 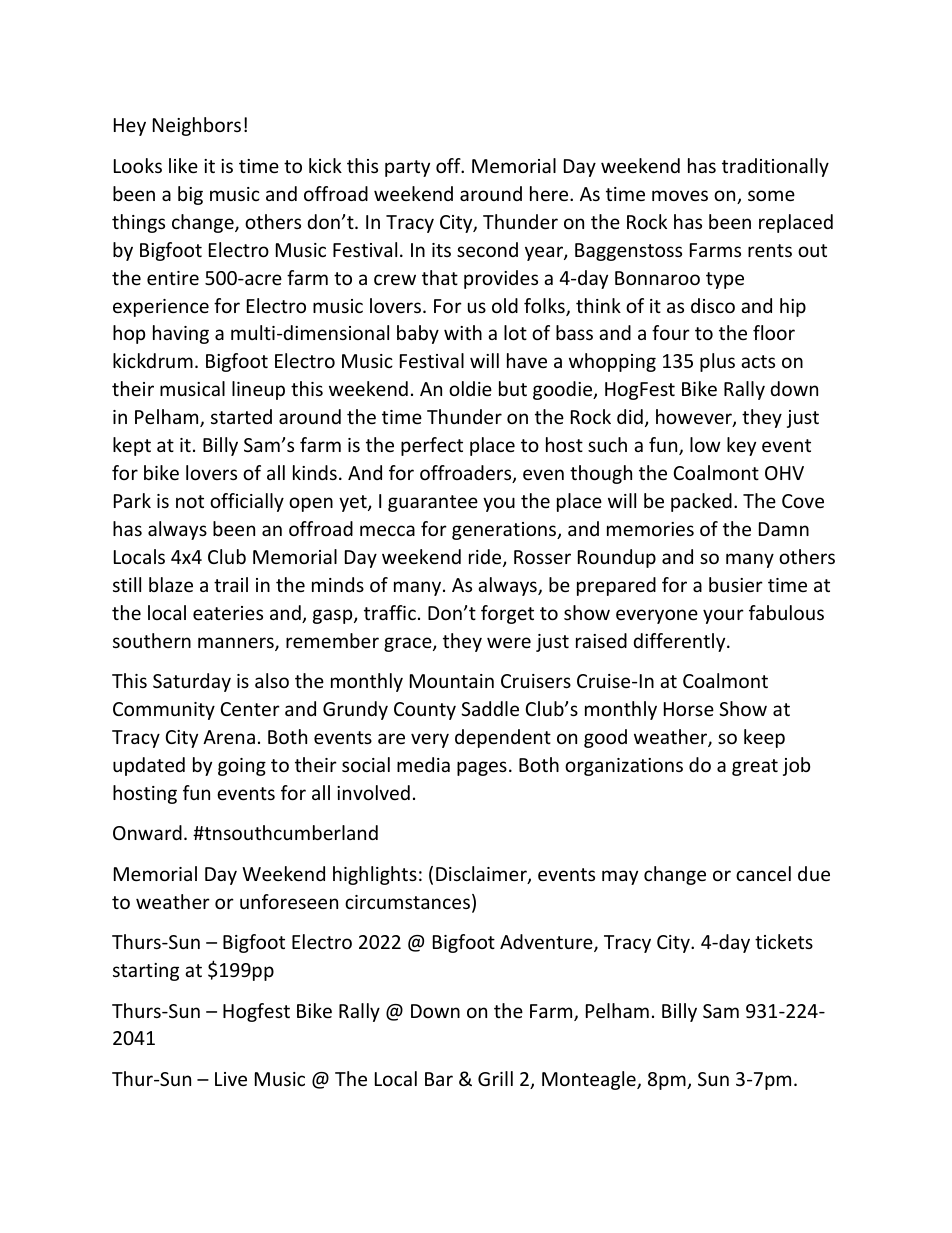 What do you see at coordinates (775, 167) in the screenshot?
I see `traditionally` at bounding box center [775, 167].
